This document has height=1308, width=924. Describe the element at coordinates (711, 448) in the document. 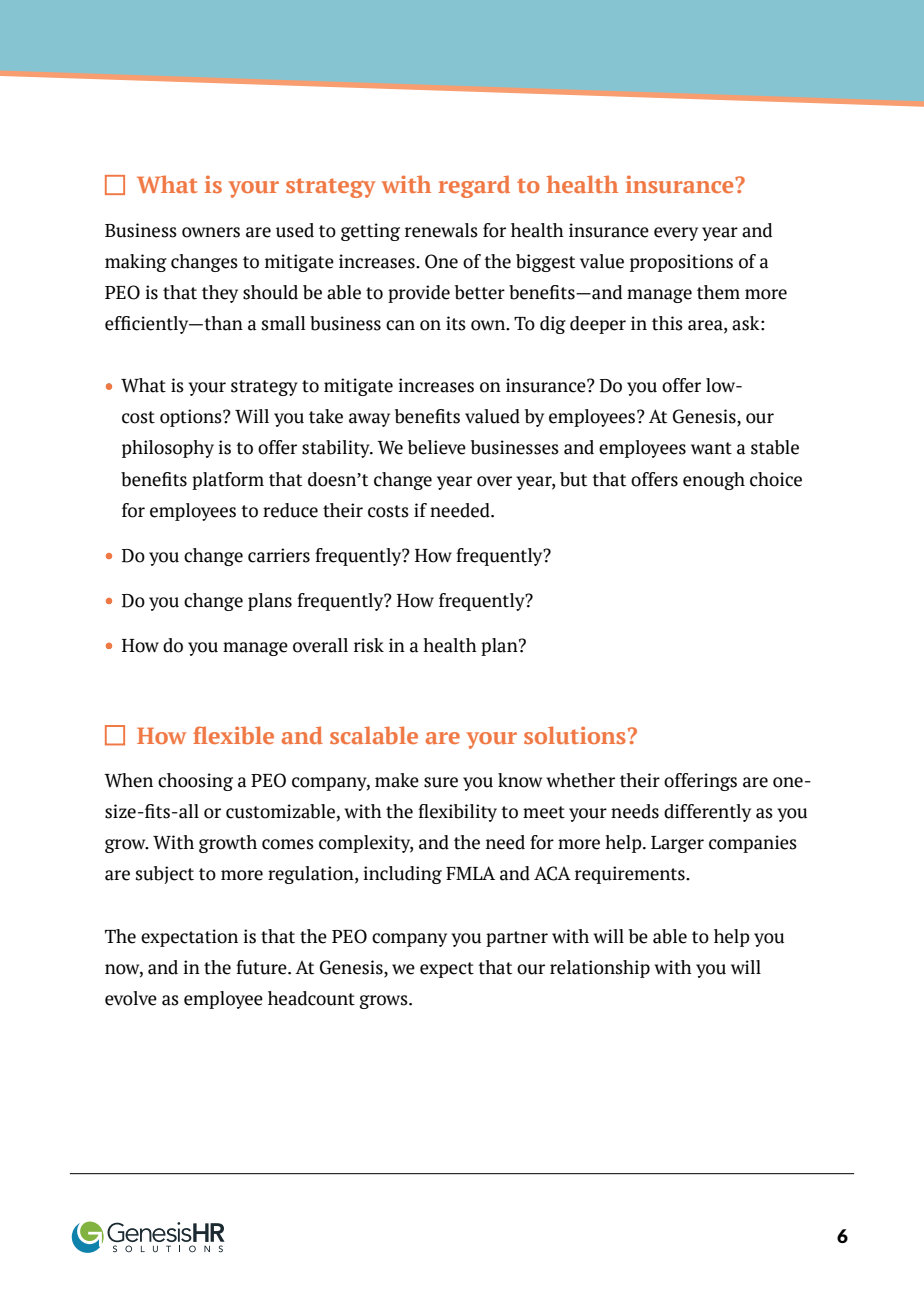

I see `want` at that location.
